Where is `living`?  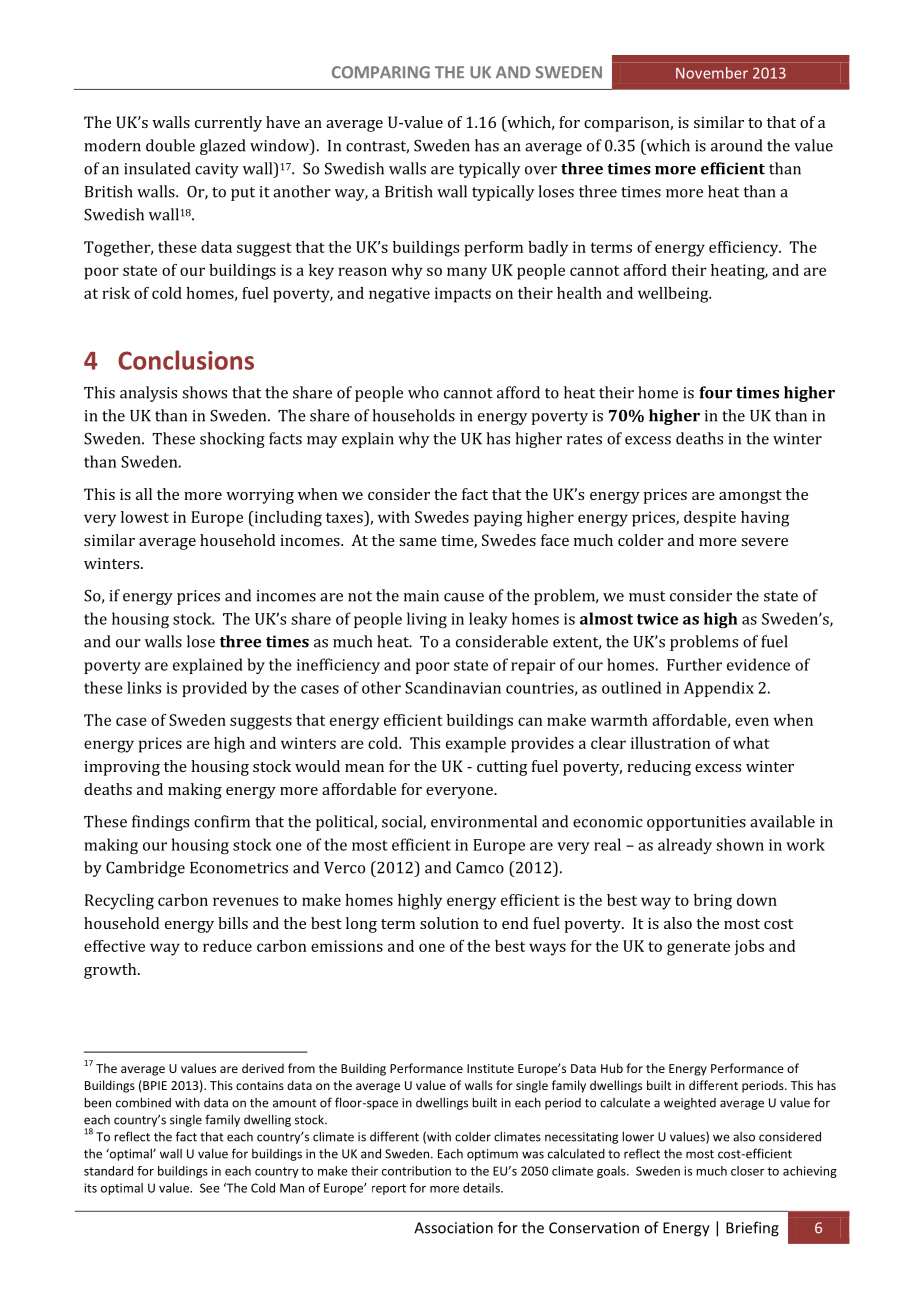 living is located at coordinates (427, 620).
